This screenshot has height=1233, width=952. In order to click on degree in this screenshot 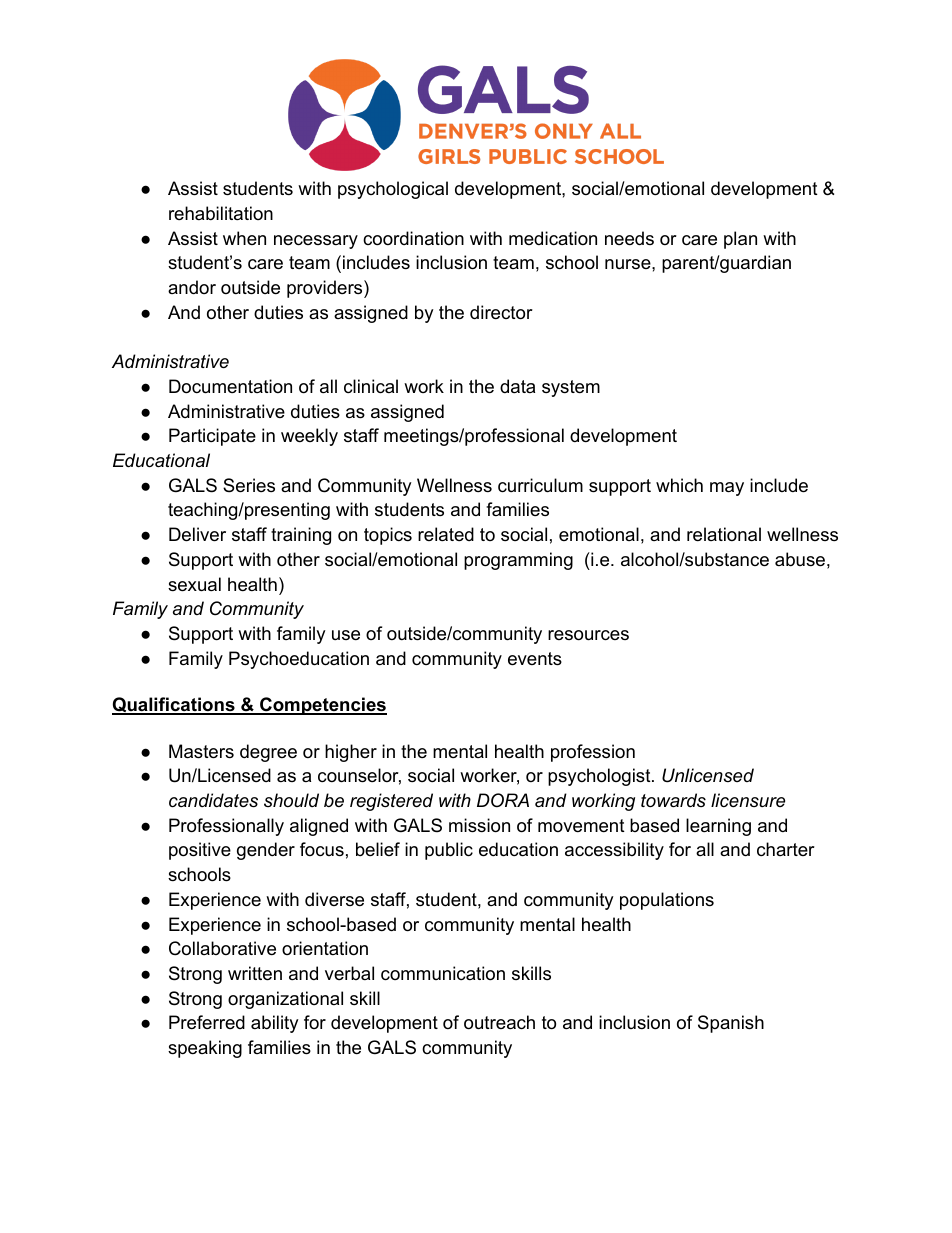, I will do `click(268, 753)`.
